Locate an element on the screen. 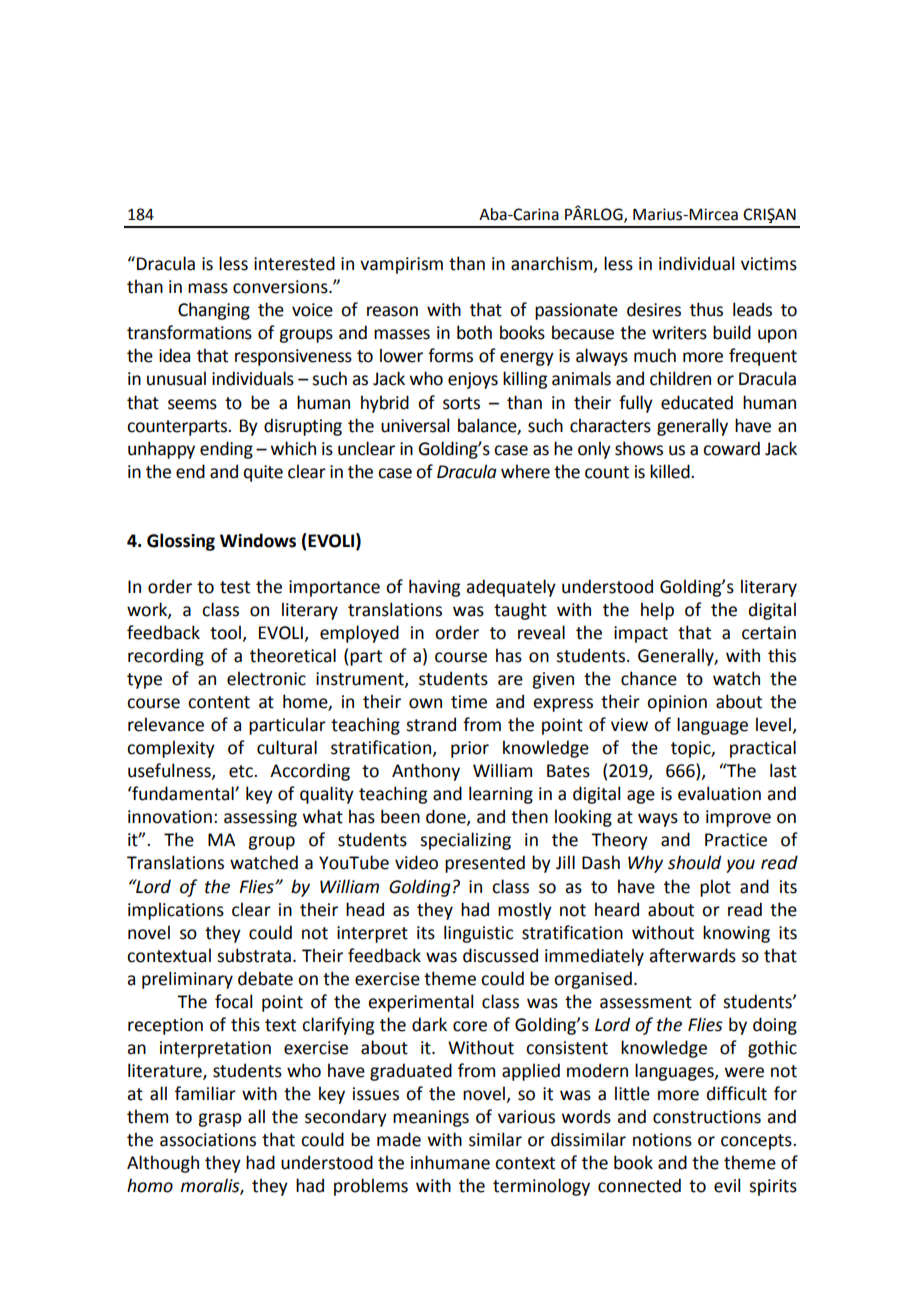 Image resolution: width=924 pixels, height=1305 pixels. test is located at coordinates (235, 587).
